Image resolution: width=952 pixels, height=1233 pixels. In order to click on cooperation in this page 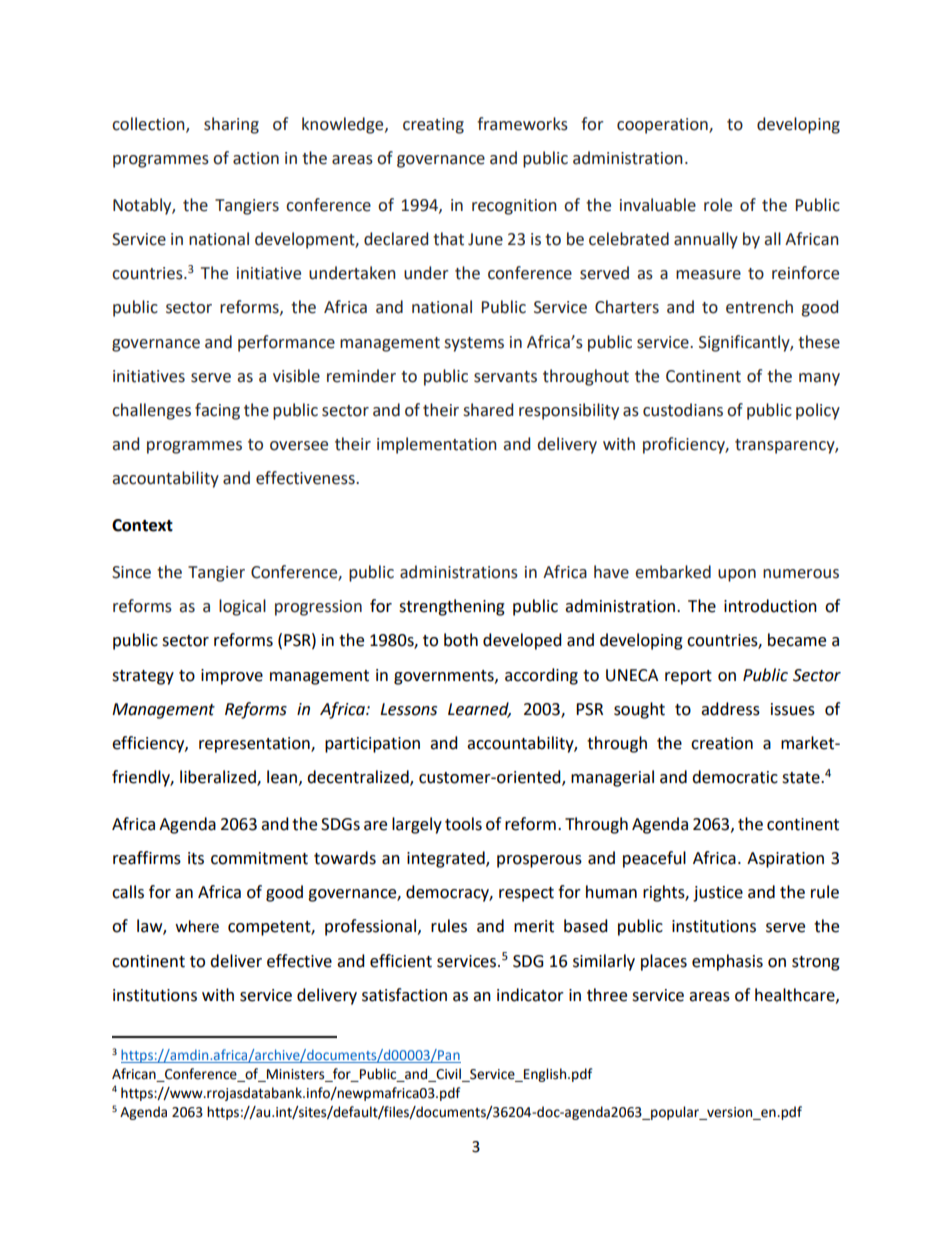, I will do `click(663, 126)`.
